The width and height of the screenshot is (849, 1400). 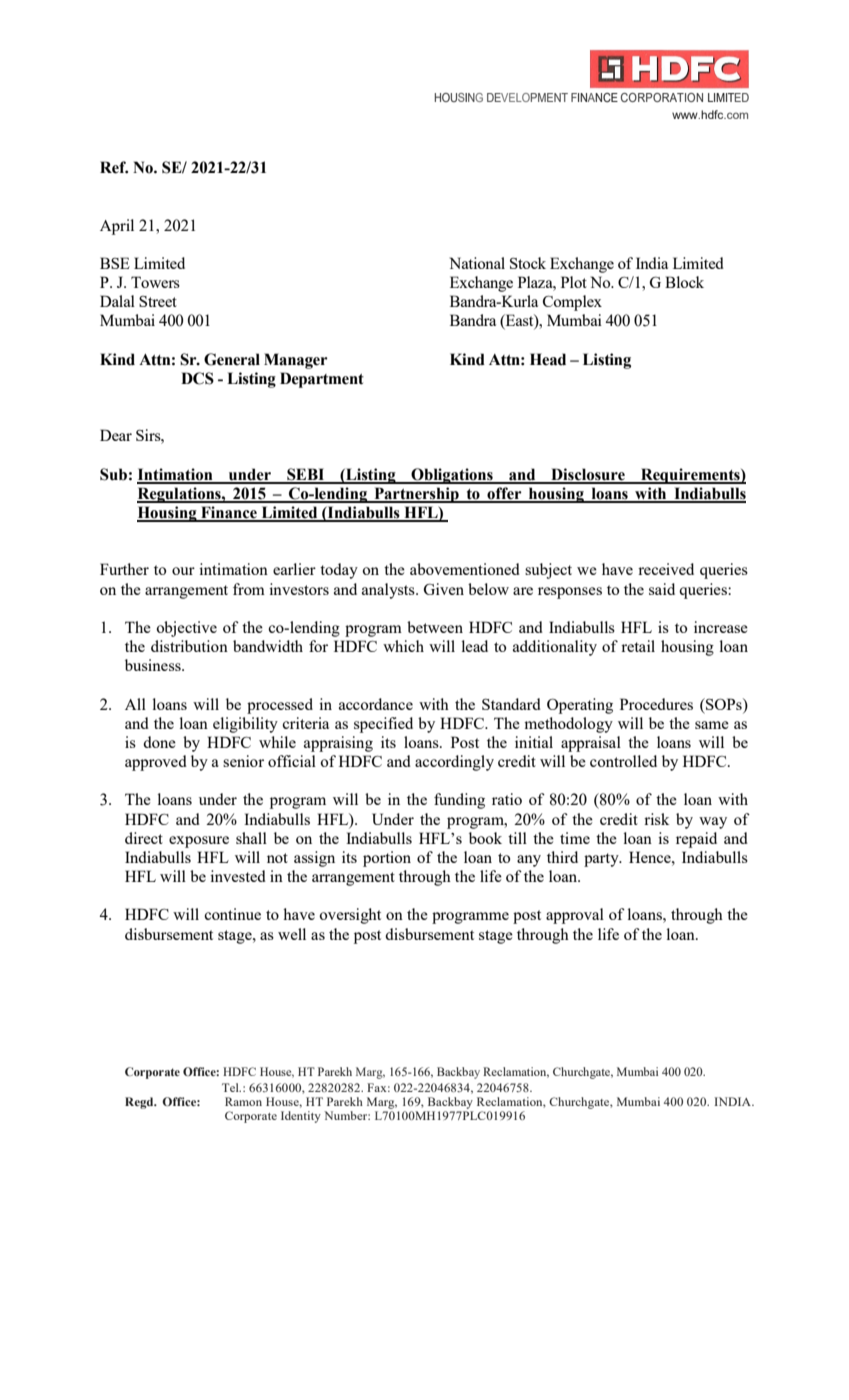 What do you see at coordinates (452, 476) in the screenshot?
I see `Obligations` at bounding box center [452, 476].
